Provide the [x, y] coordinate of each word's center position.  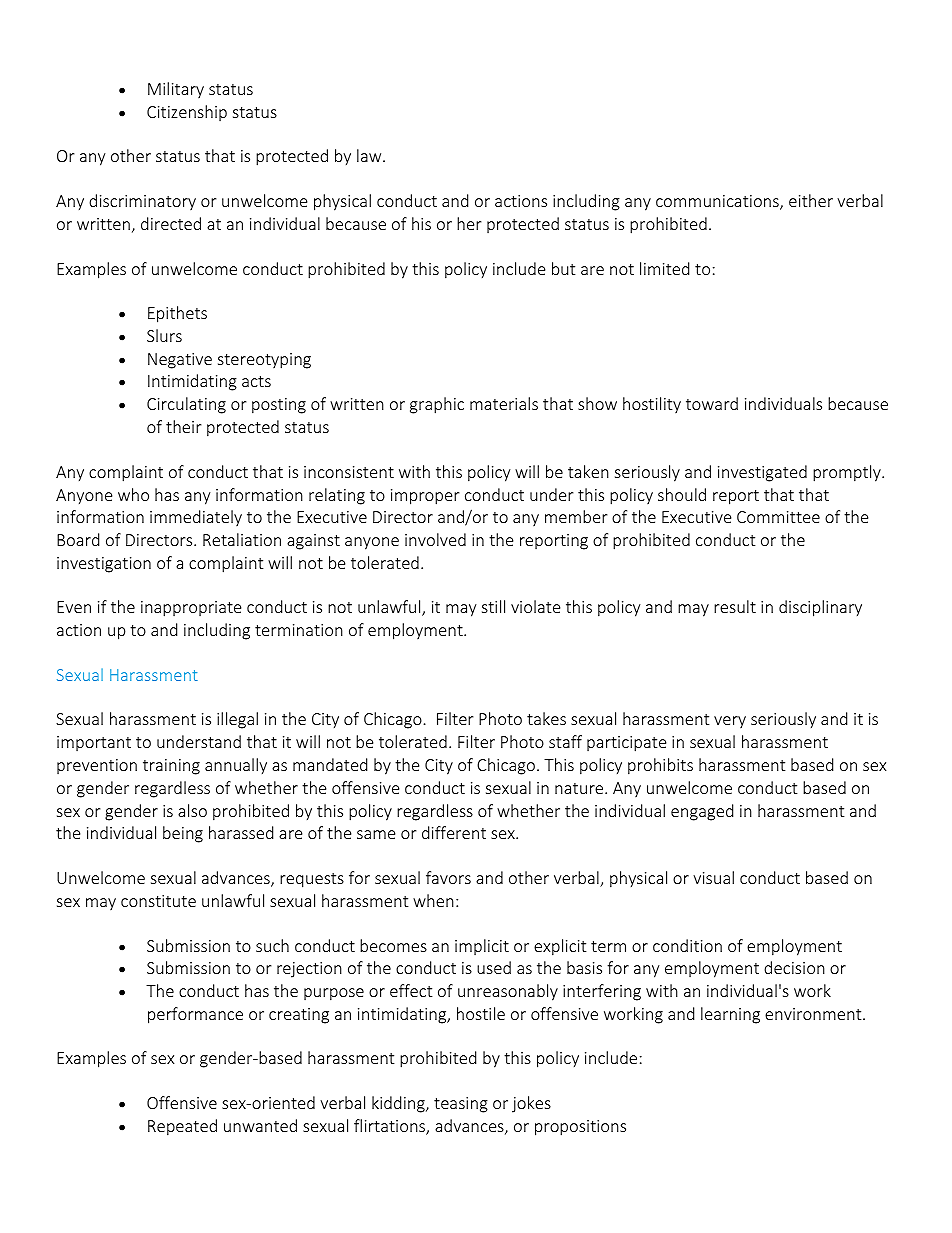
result [735, 606]
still [493, 606]
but [563, 268]
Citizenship [187, 113]
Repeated [182, 1127]
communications [718, 202]
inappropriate [191, 609]
